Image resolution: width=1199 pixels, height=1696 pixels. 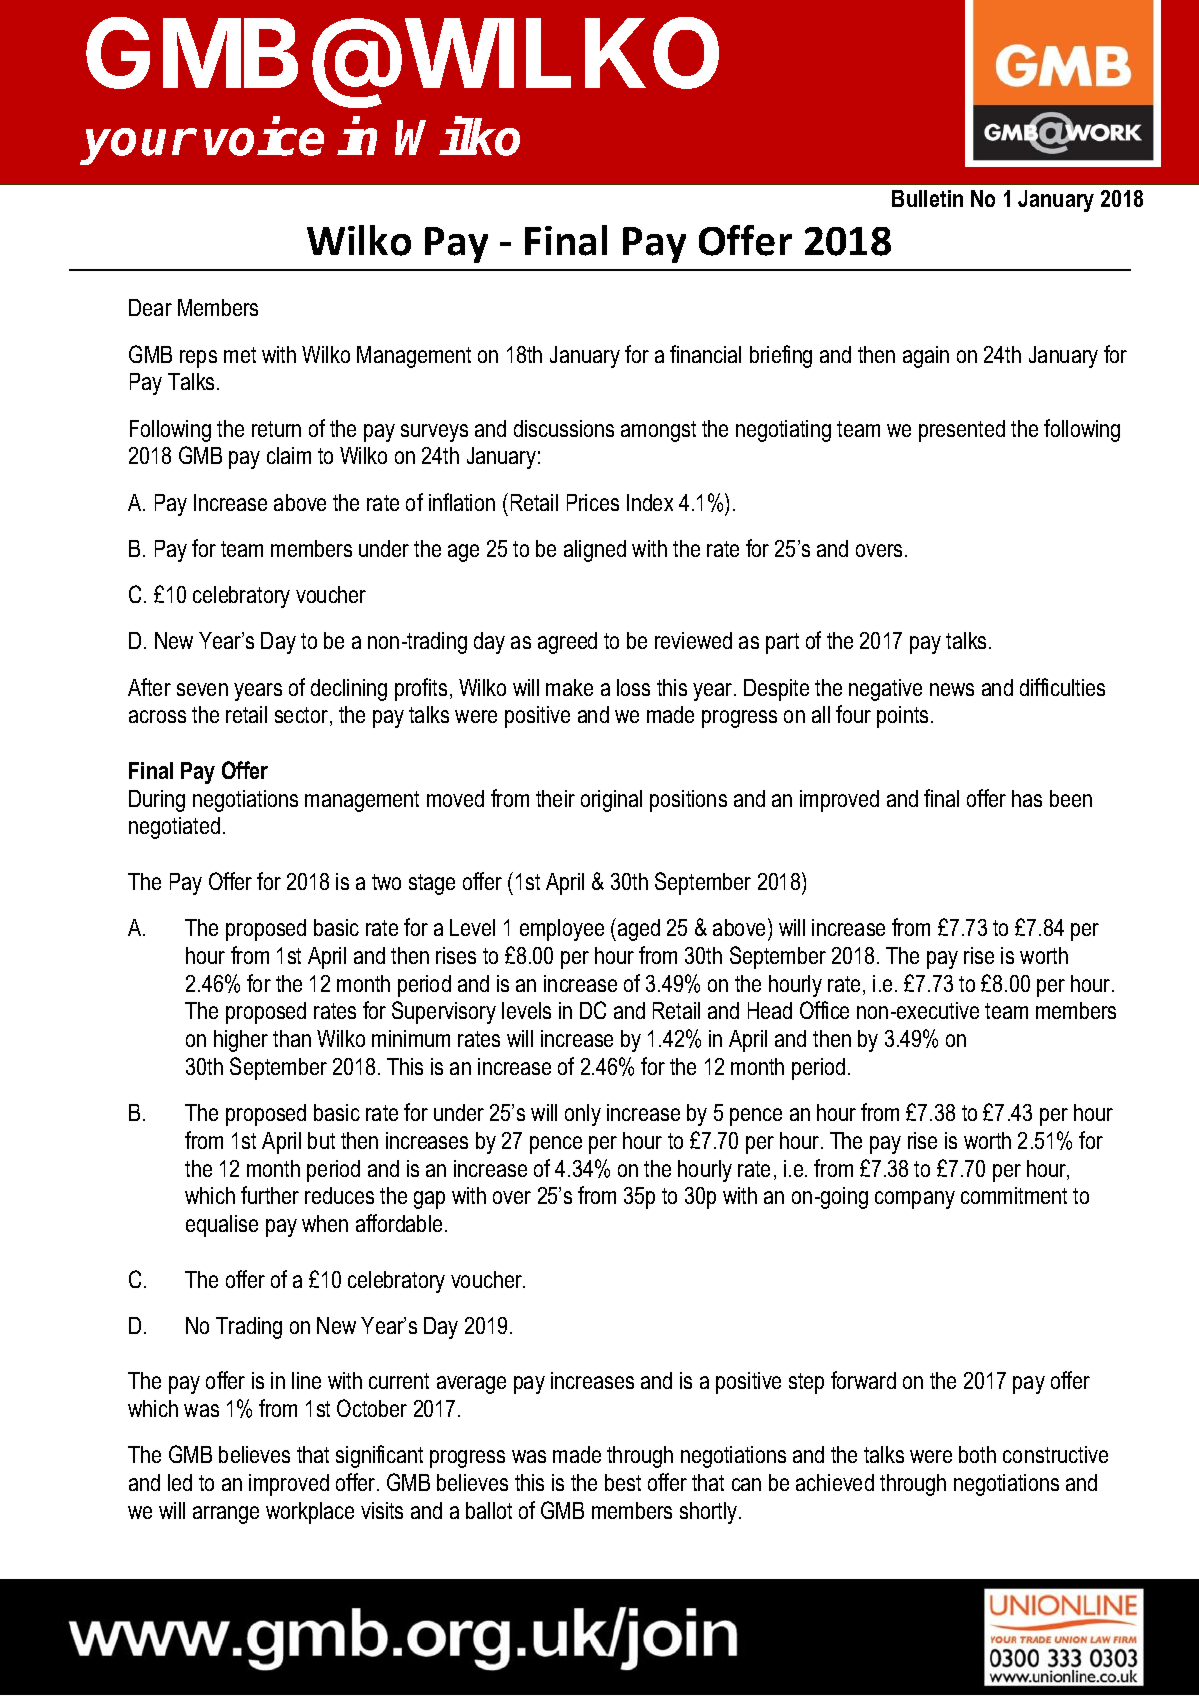 I want to click on Bulletin, so click(x=927, y=198).
